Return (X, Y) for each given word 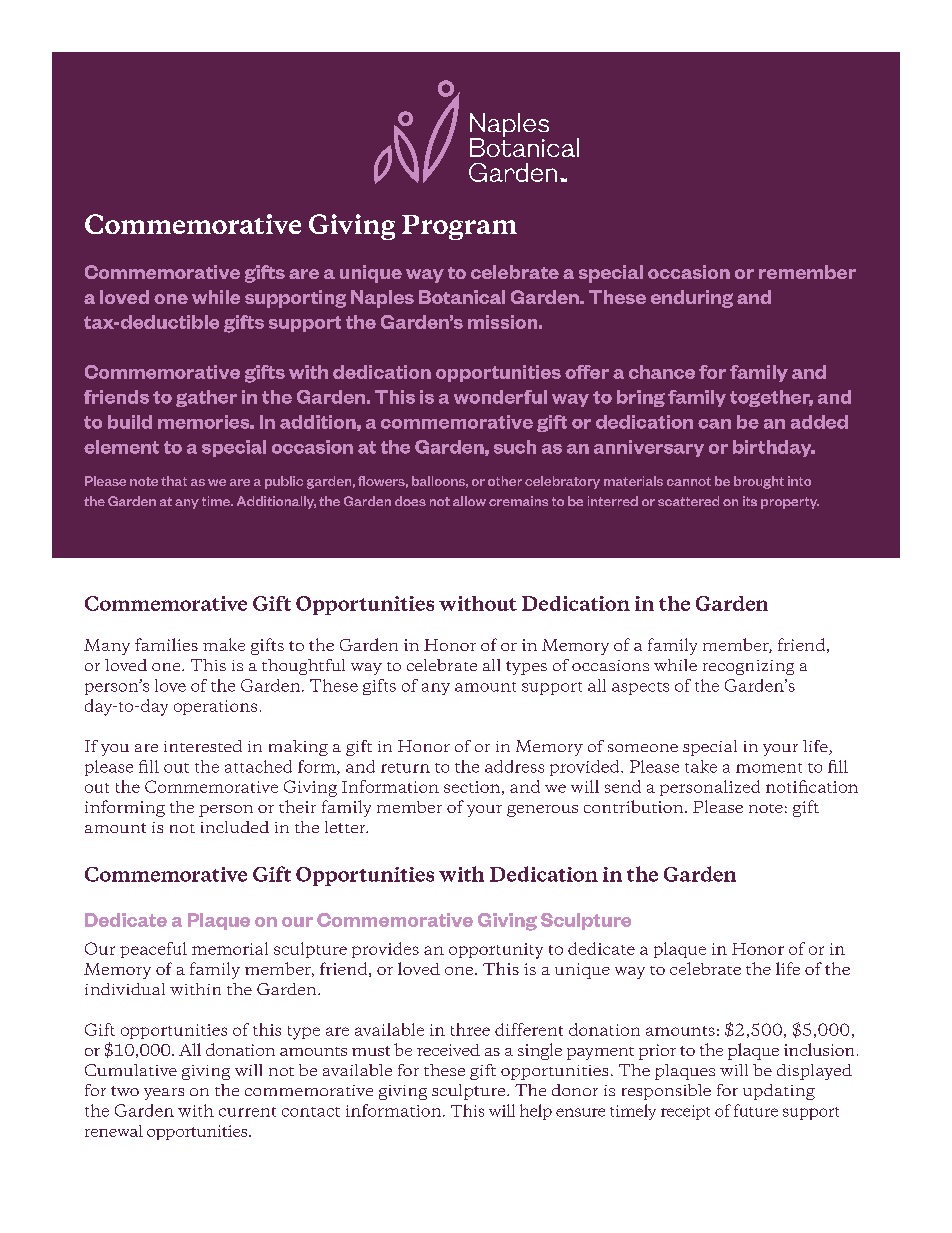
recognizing (748, 667)
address (514, 766)
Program (459, 227)
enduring (692, 299)
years (164, 1094)
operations (215, 707)
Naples (382, 299)
